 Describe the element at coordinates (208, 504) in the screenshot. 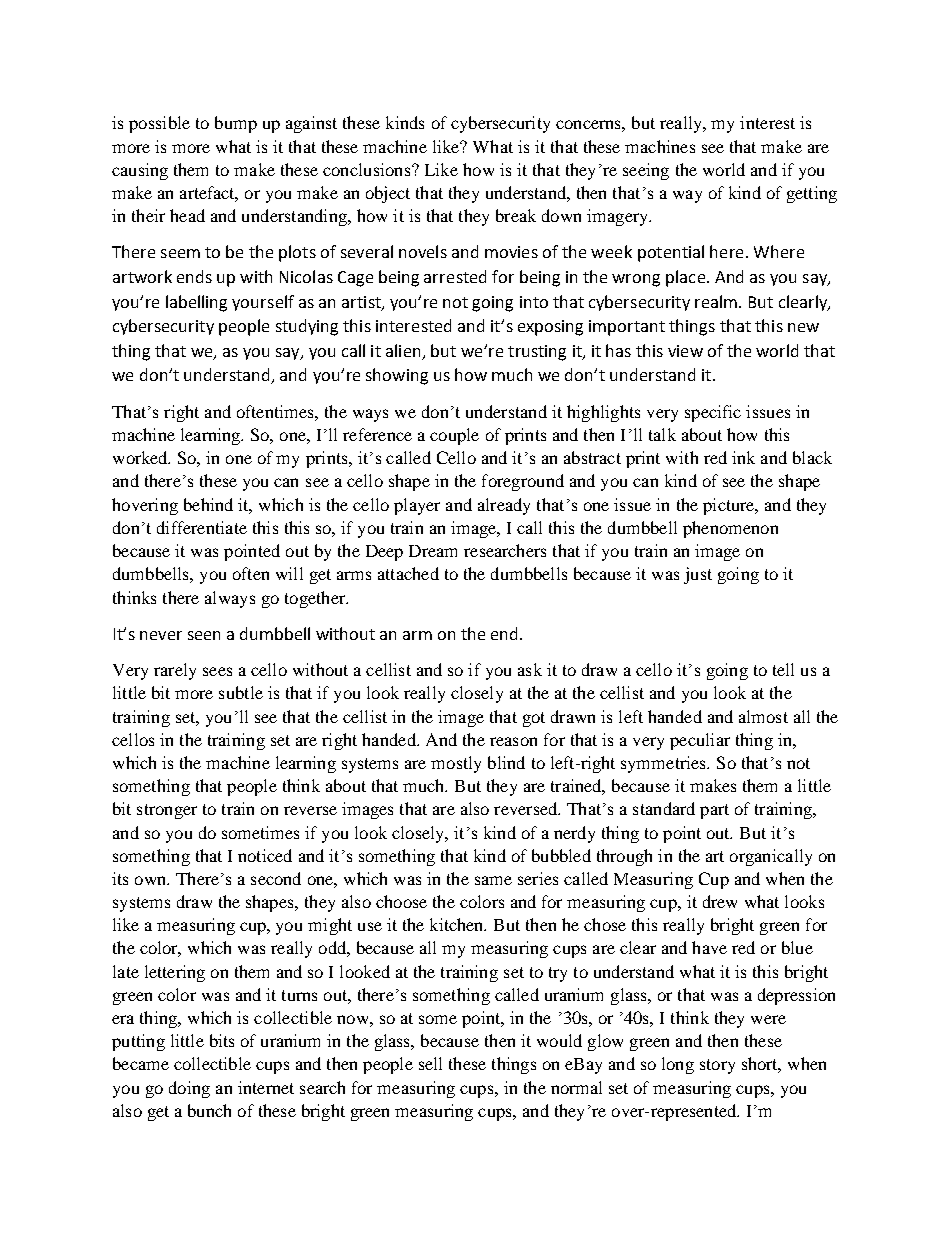

I see `behind` at that location.
